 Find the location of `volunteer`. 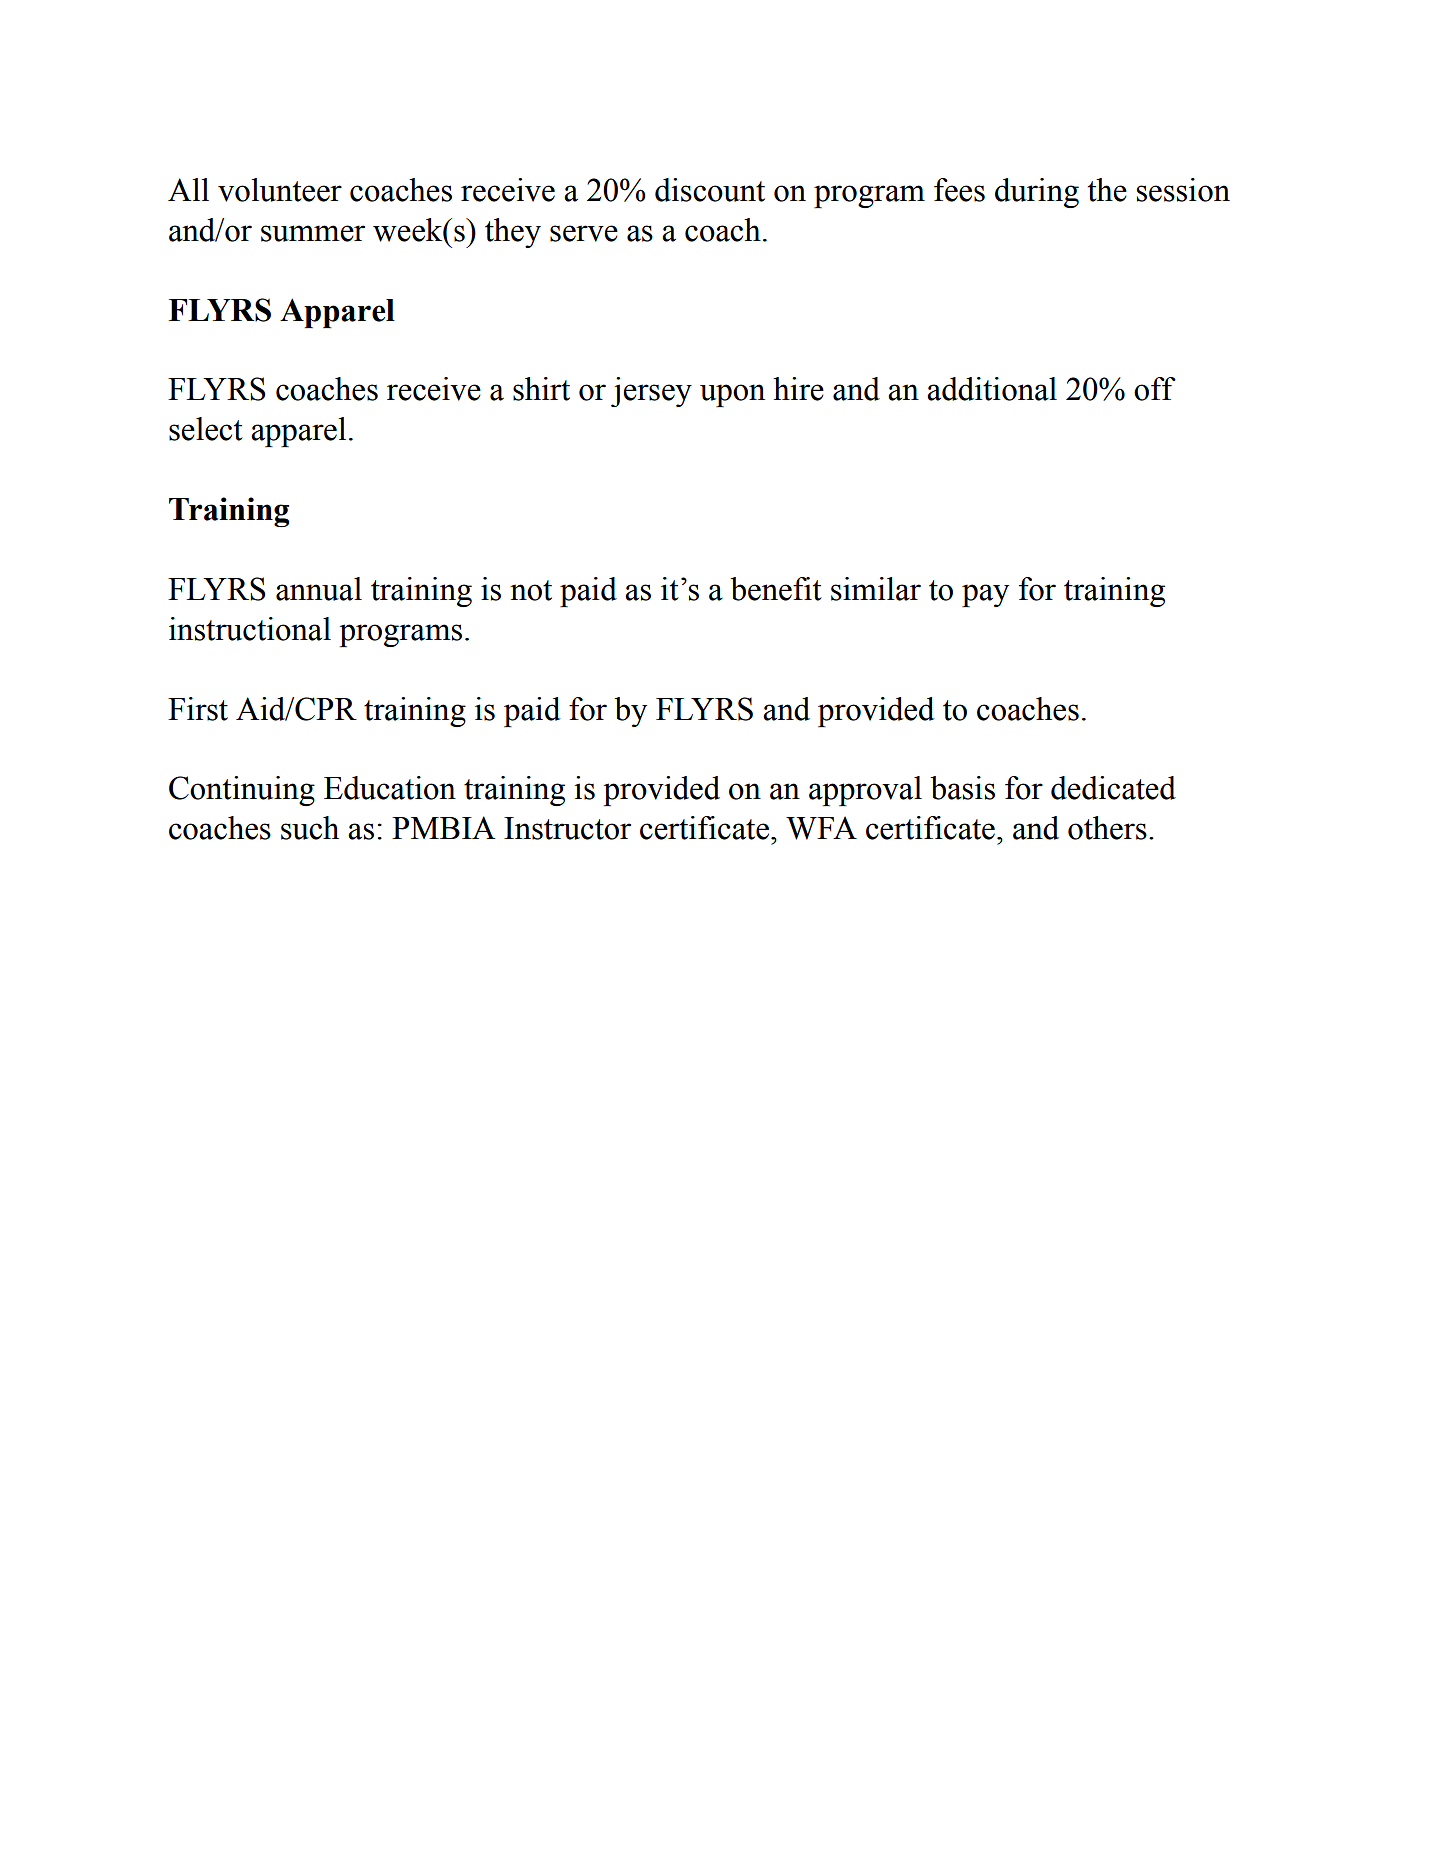

volunteer is located at coordinates (280, 190).
